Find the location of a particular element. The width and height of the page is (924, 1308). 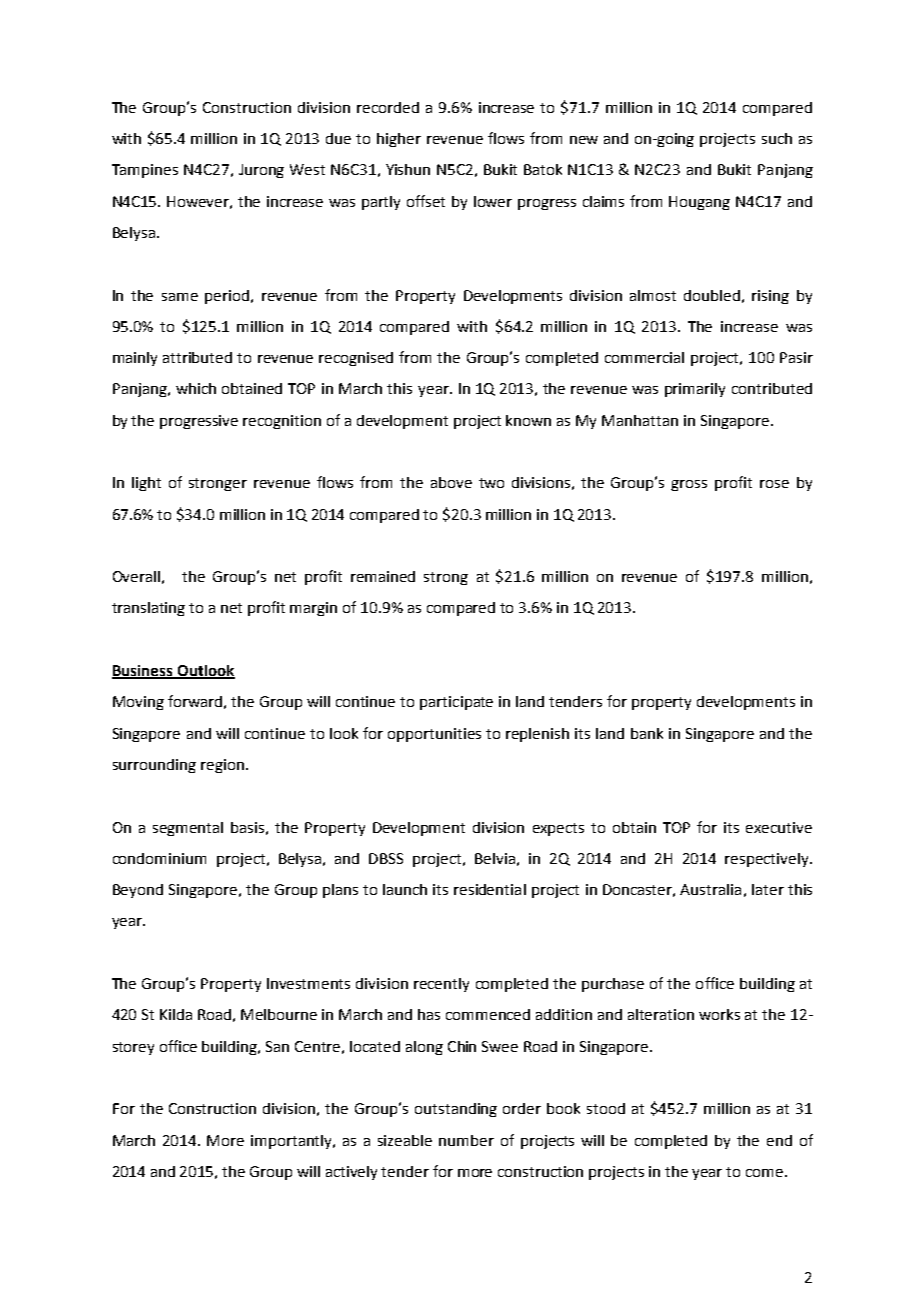

importantly is located at coordinates (293, 1142).
